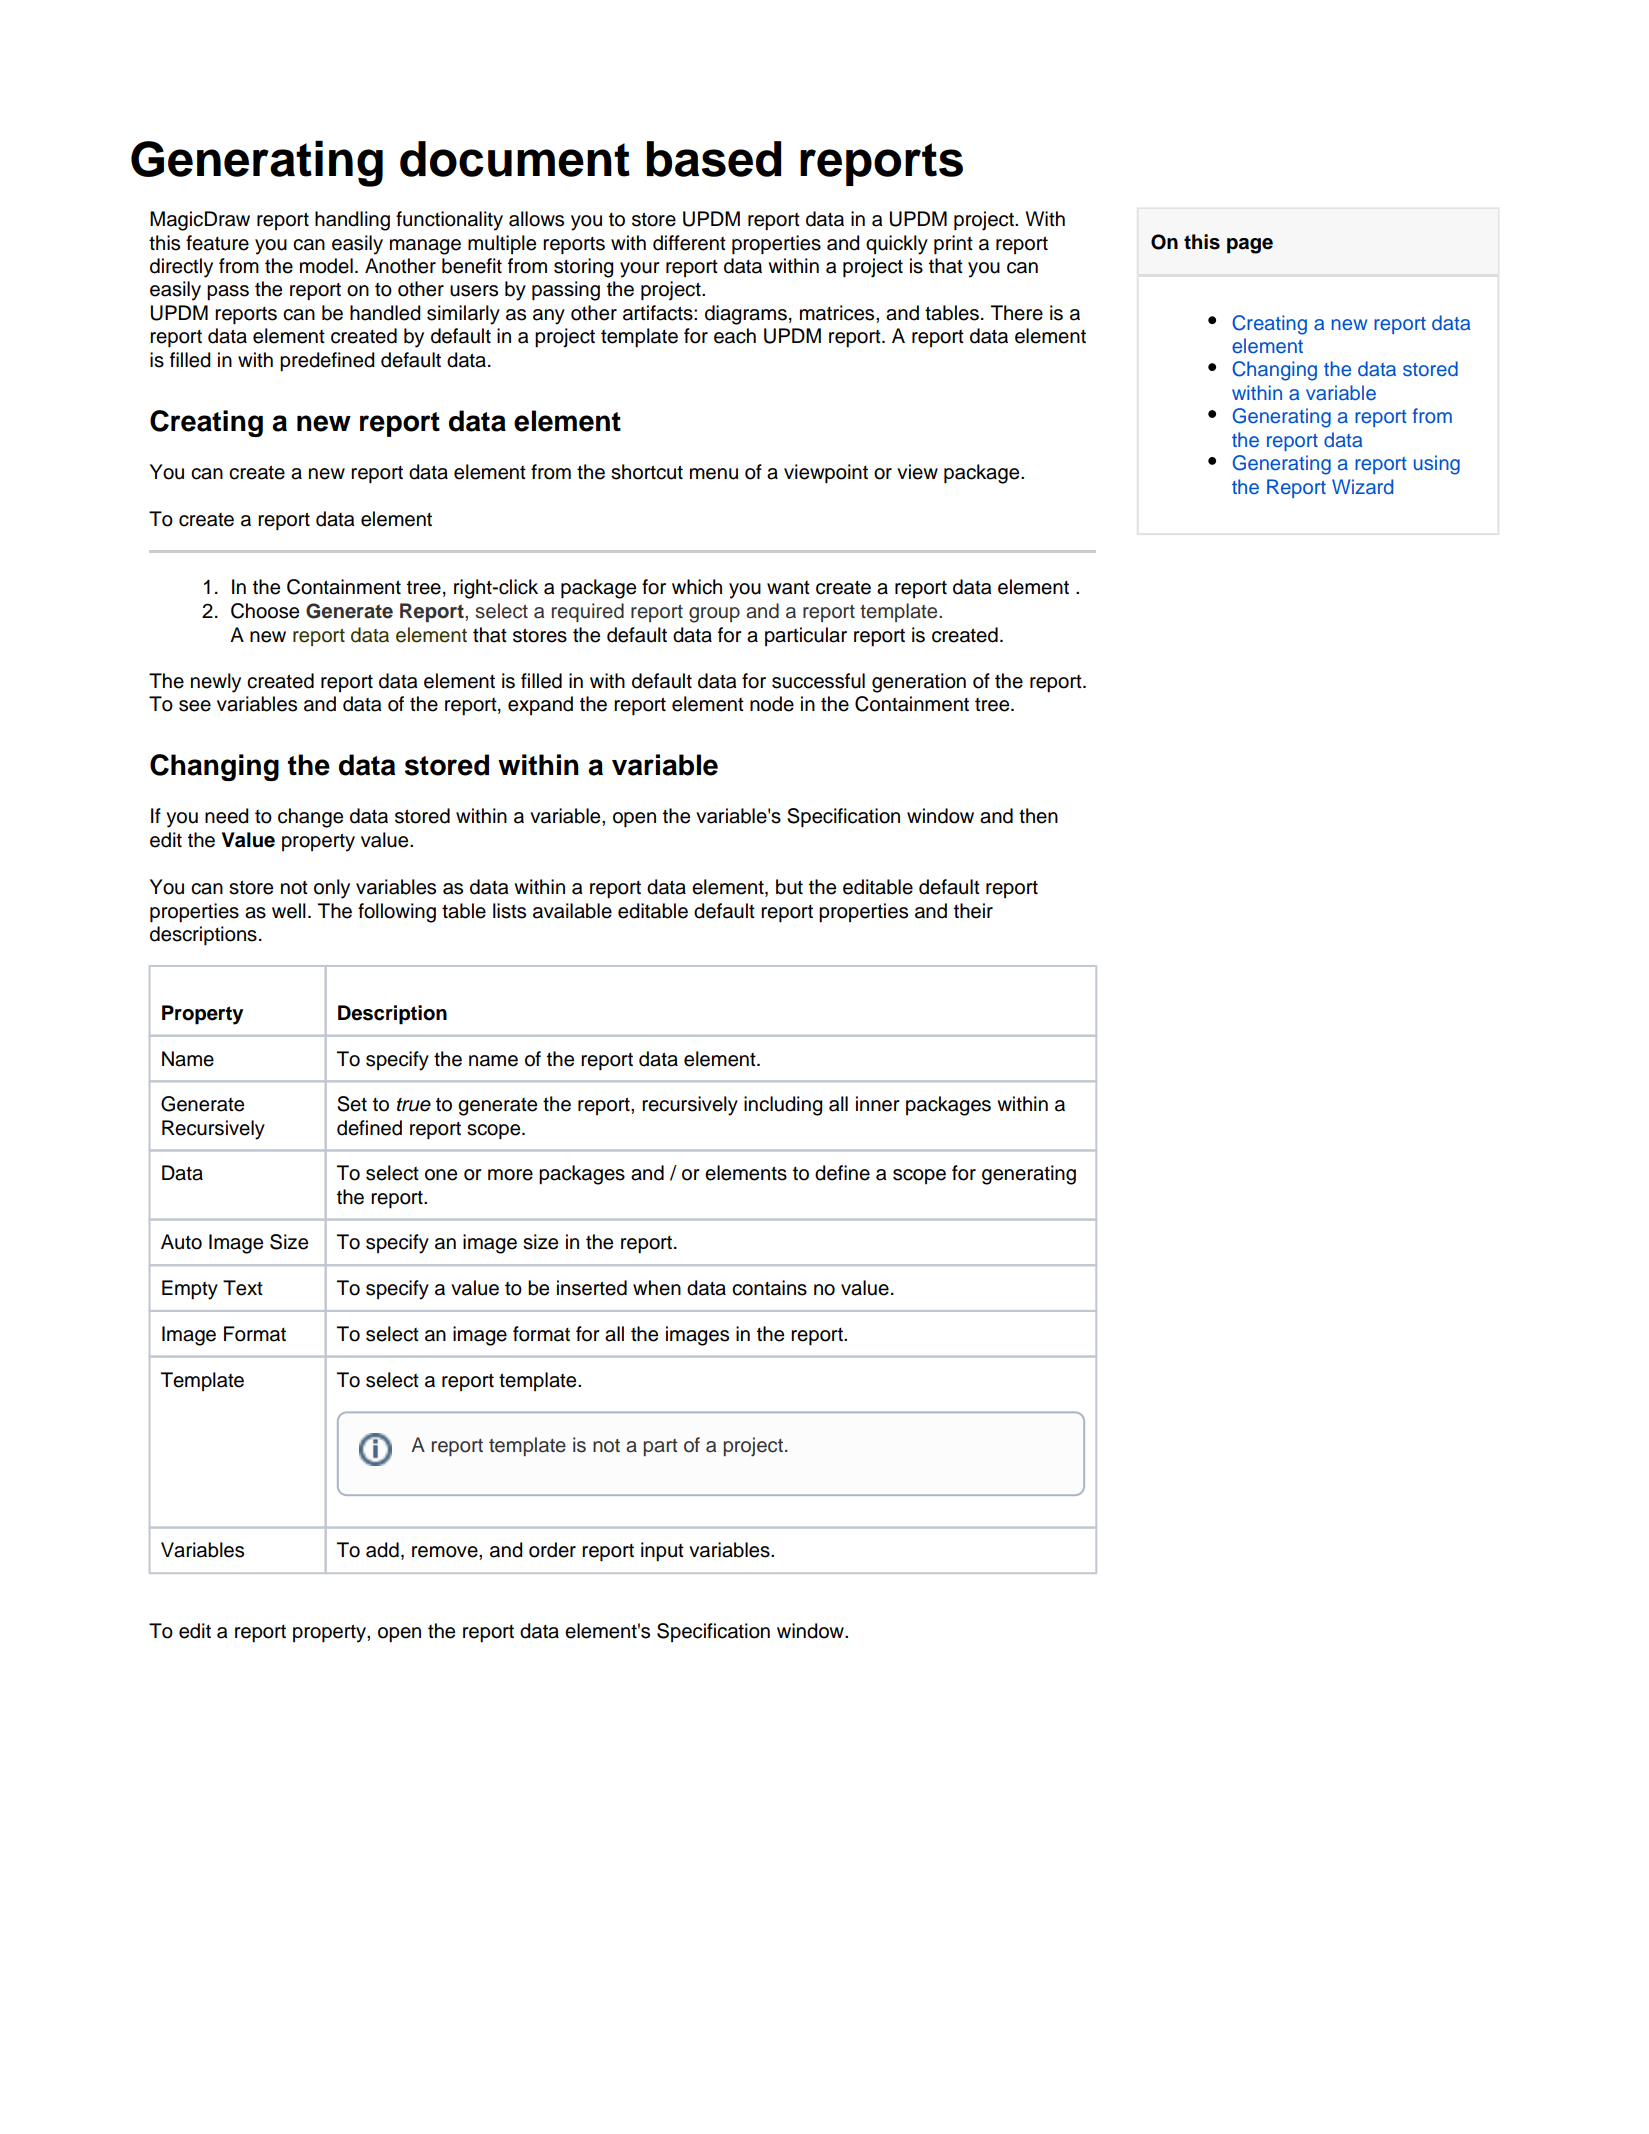  I want to click on only, so click(332, 889).
